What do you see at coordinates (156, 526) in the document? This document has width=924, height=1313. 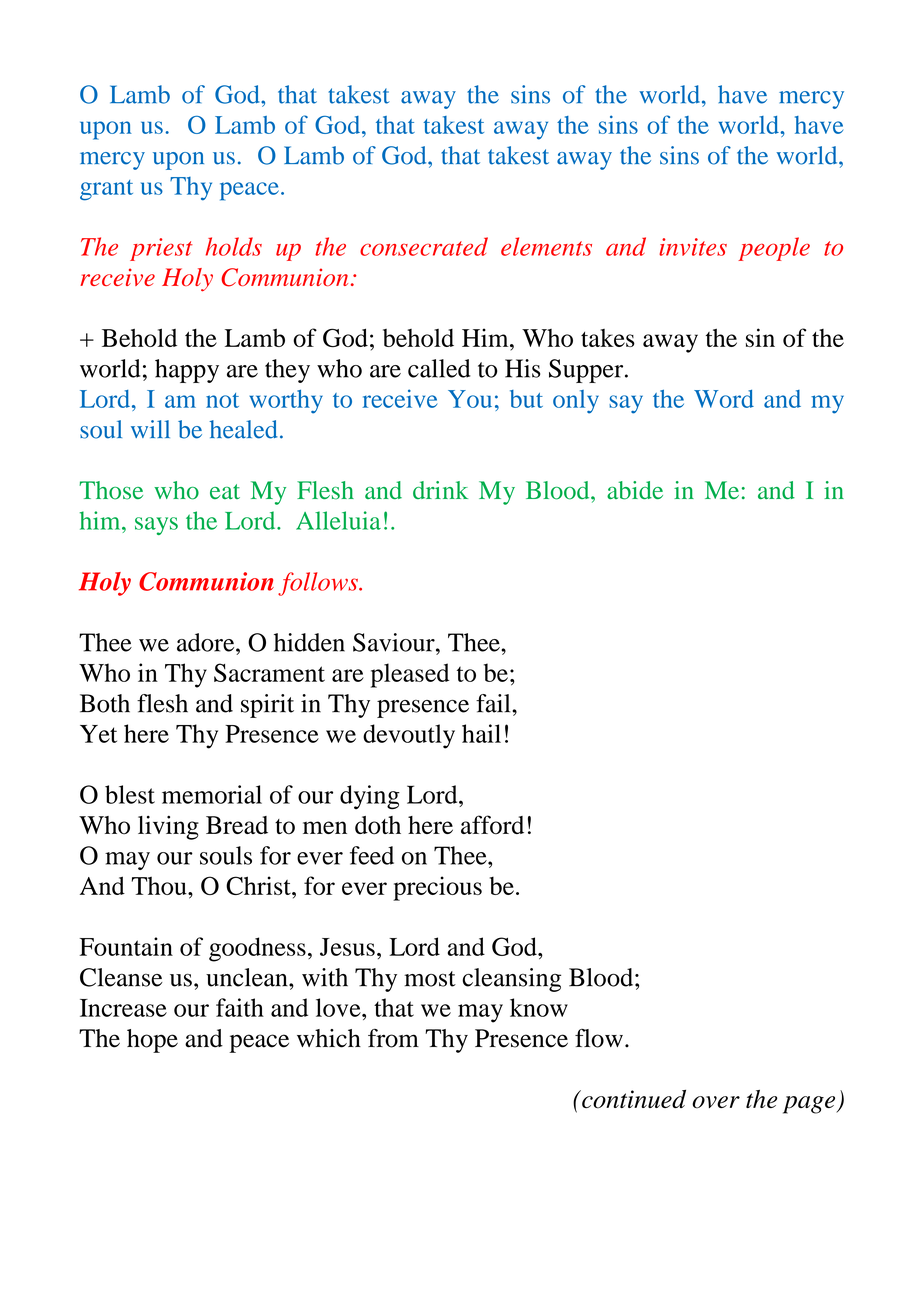 I see `says` at bounding box center [156, 526].
